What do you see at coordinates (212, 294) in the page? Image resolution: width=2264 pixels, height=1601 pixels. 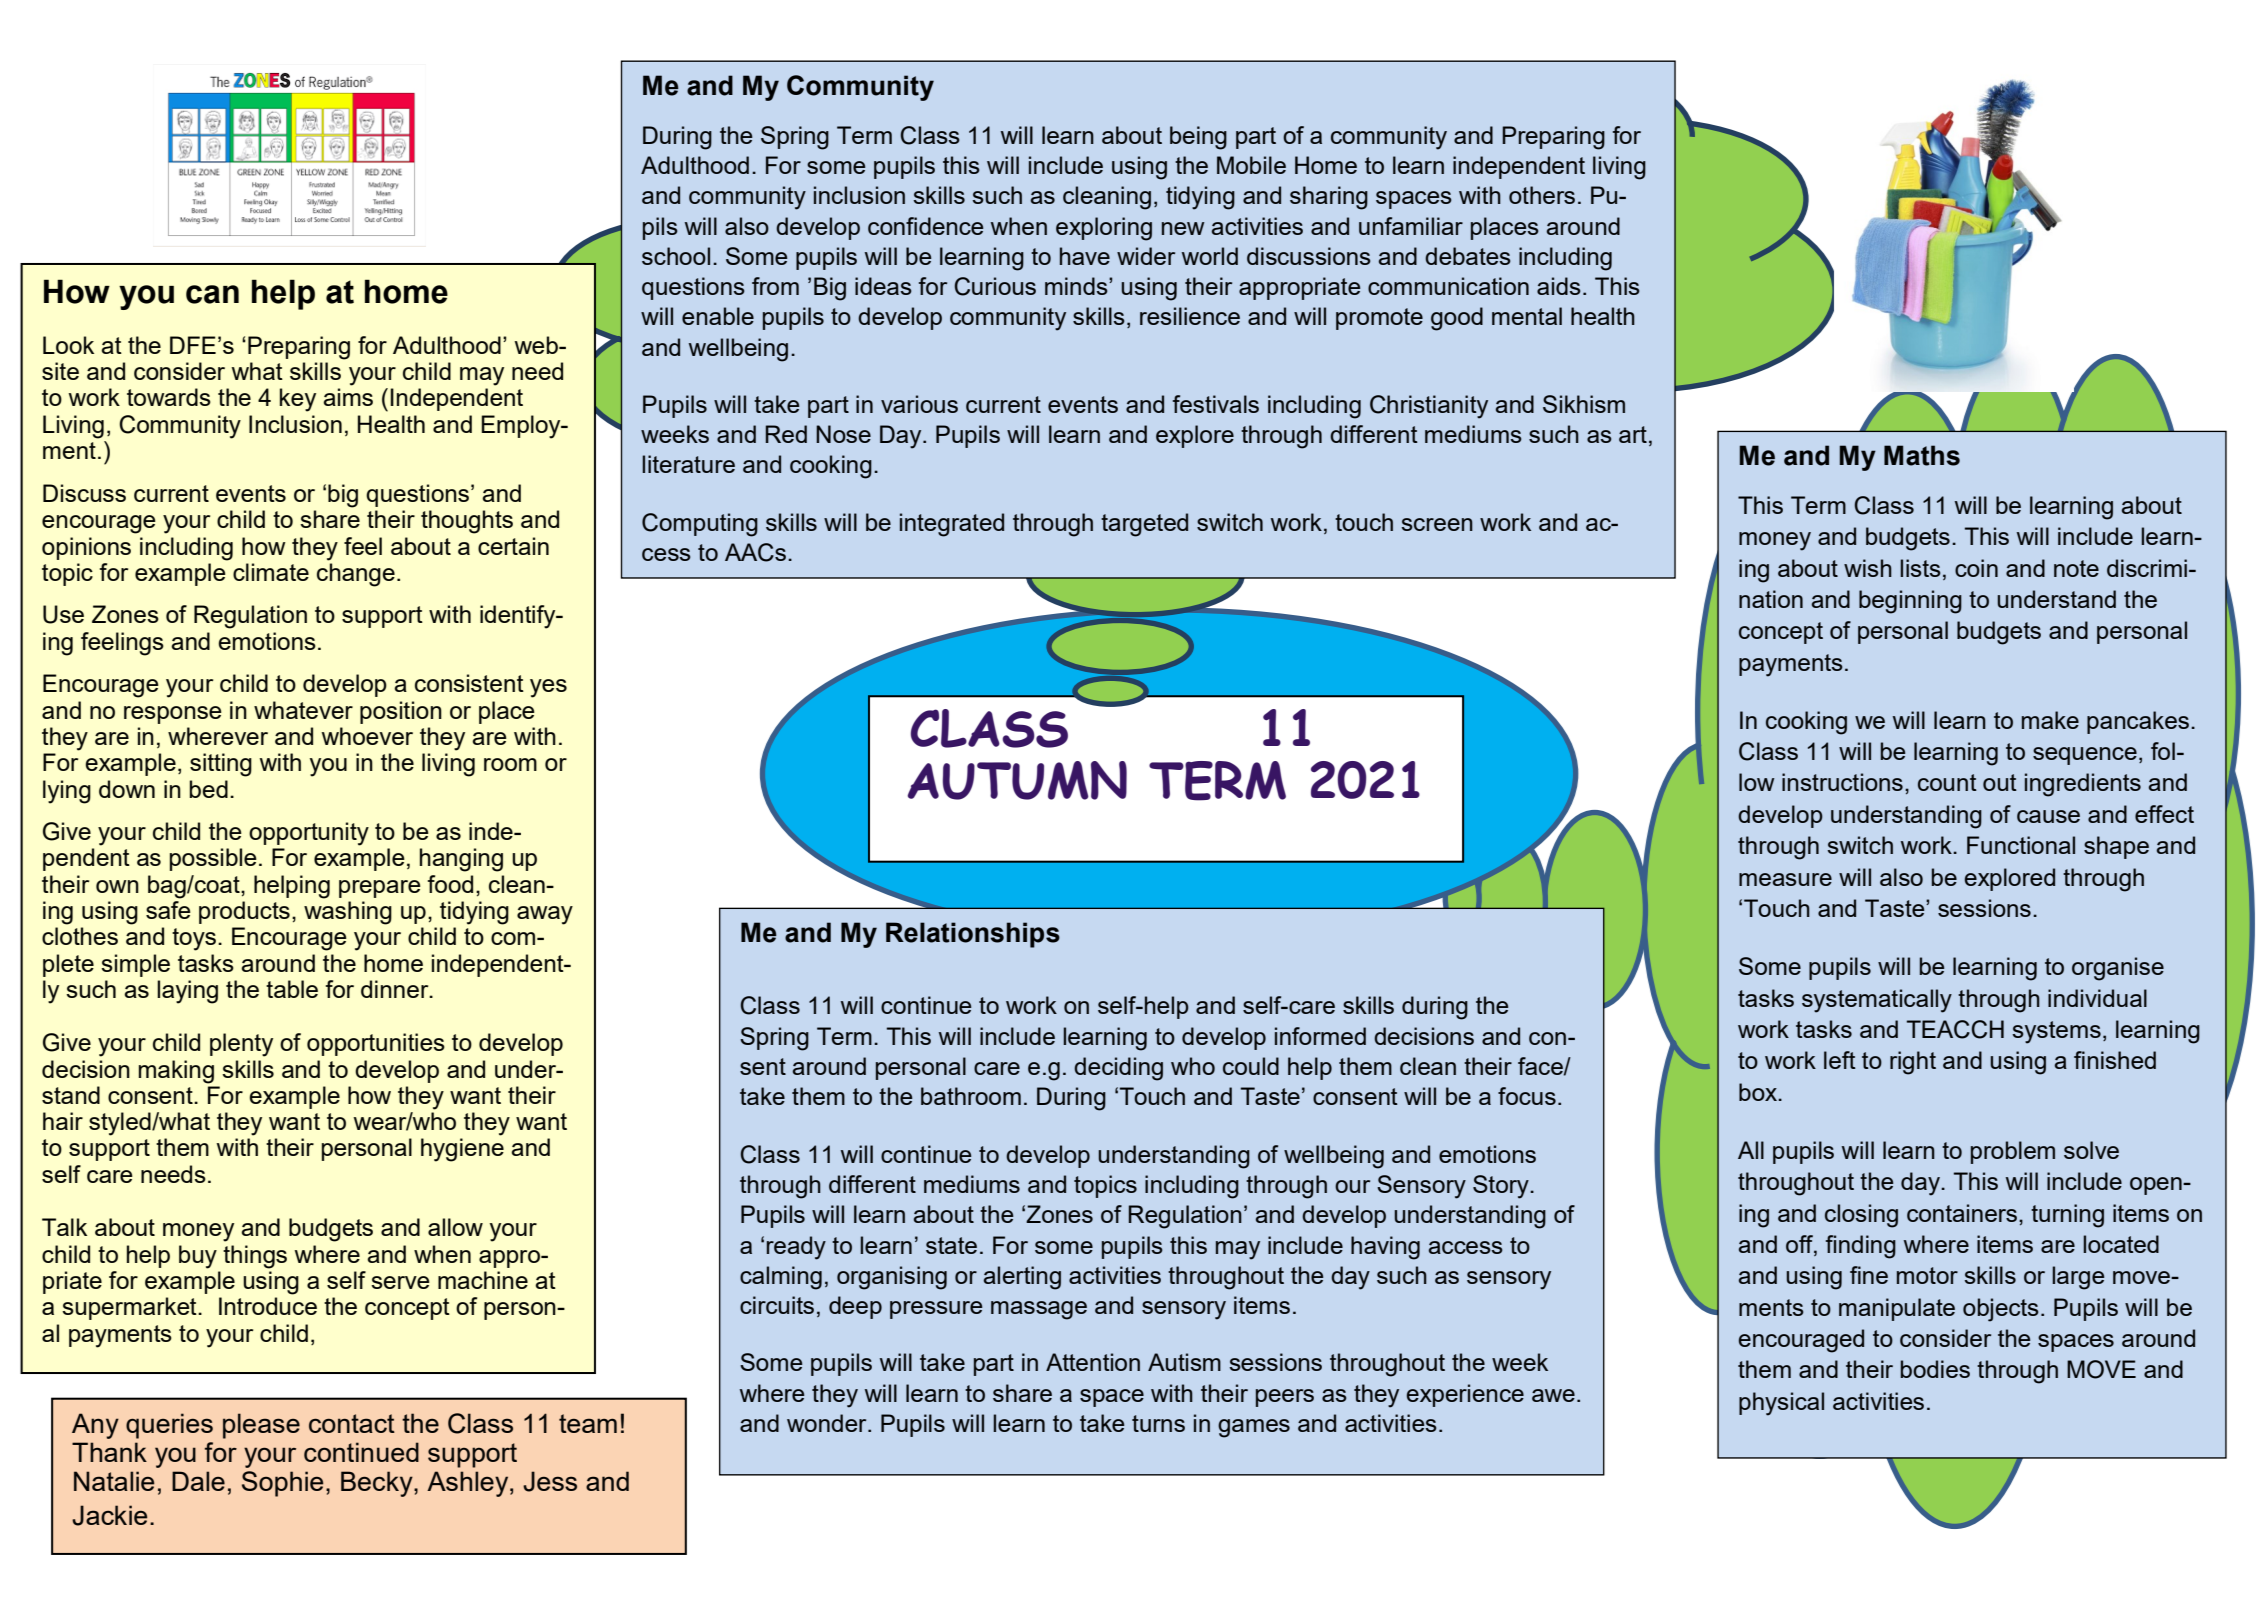 I see `can` at bounding box center [212, 294].
